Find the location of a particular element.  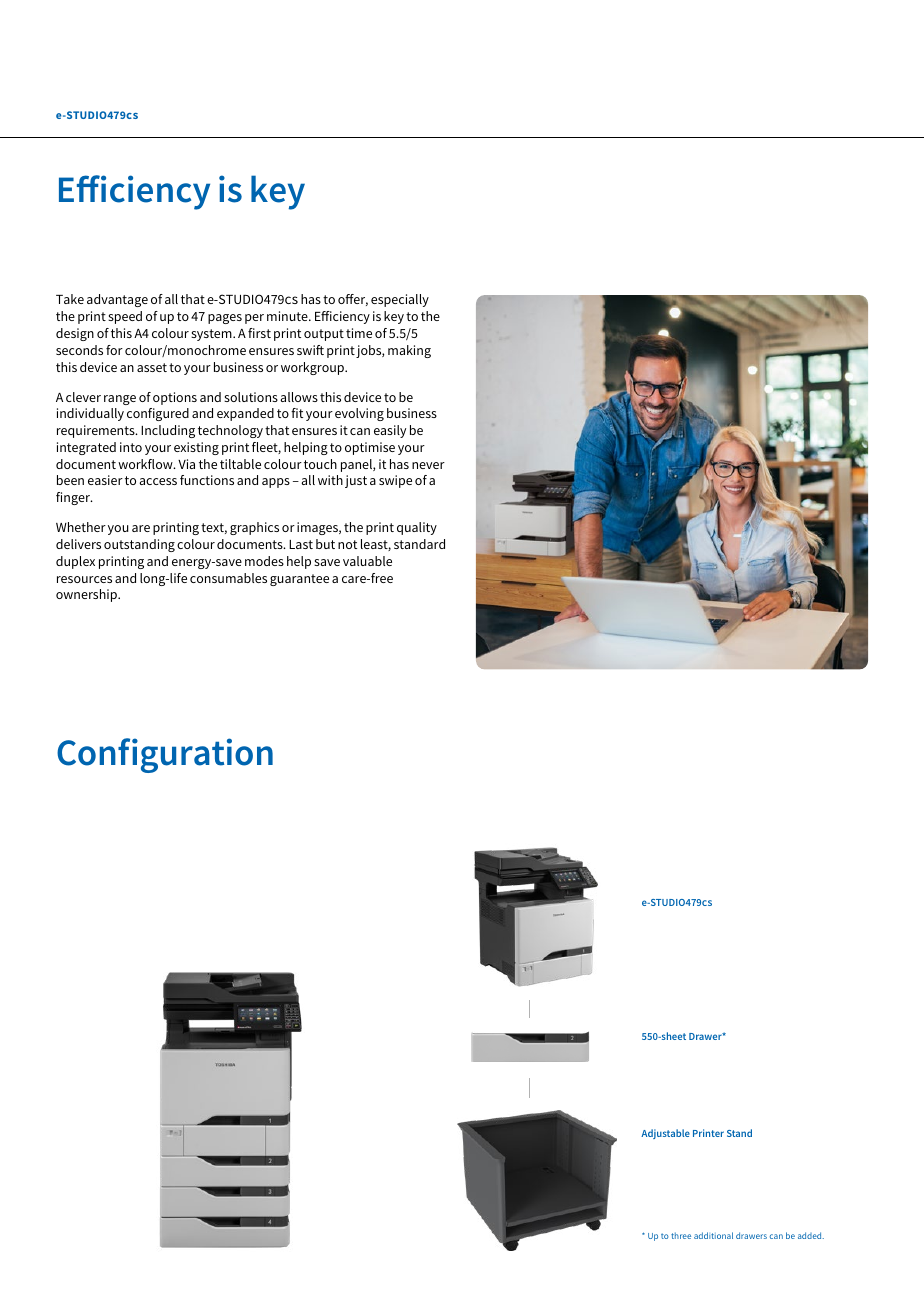

additional is located at coordinates (713, 1235).
